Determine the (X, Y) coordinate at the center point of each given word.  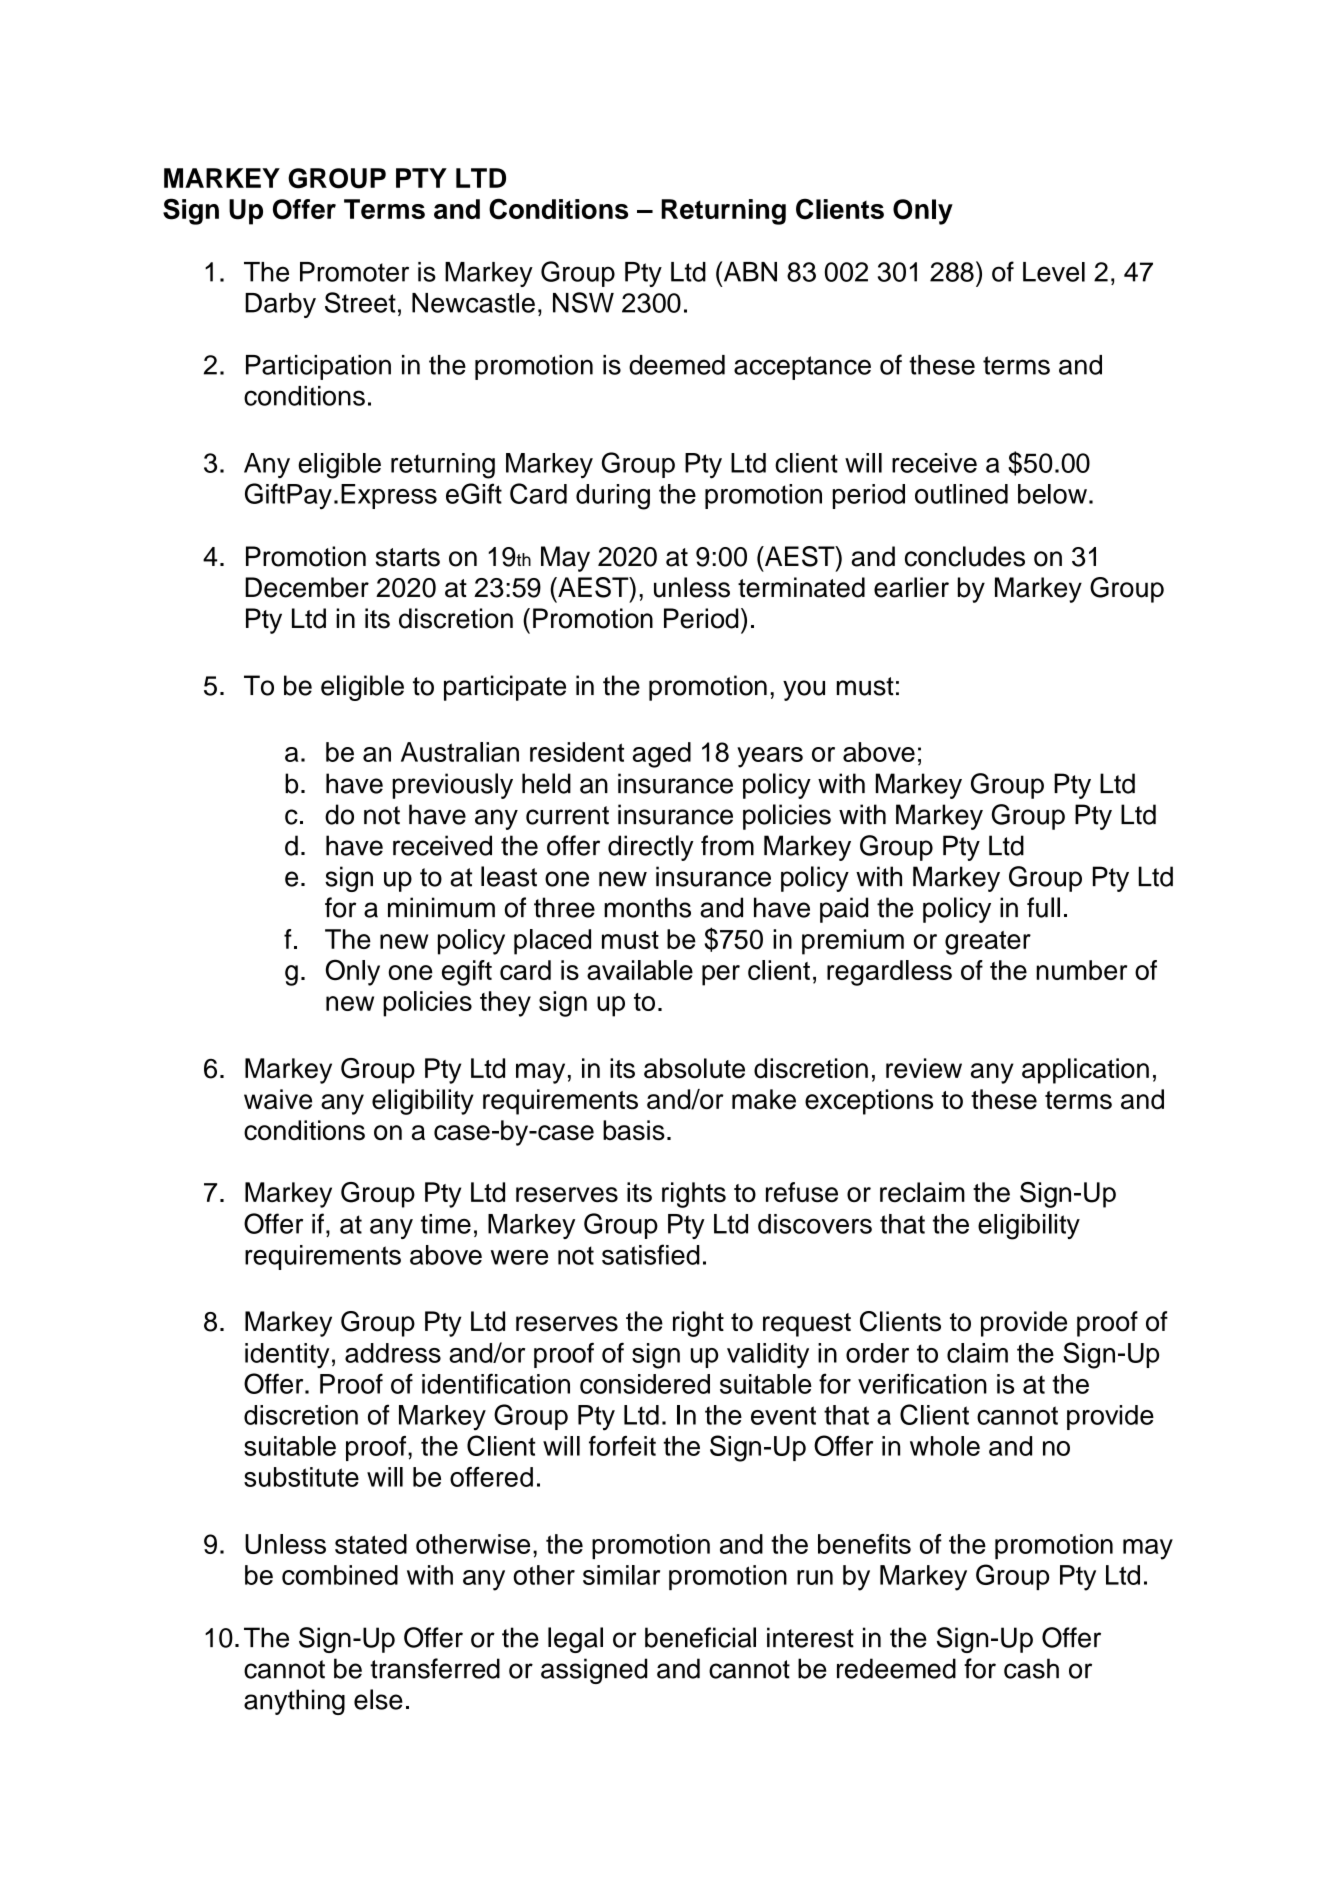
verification (922, 1383)
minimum (441, 907)
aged (662, 755)
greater (988, 943)
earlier (911, 587)
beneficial (700, 1637)
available (640, 970)
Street (360, 302)
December (307, 587)
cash (1031, 1668)
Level (1054, 272)
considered (645, 1384)
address (393, 1353)
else (378, 1699)
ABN (749, 271)
